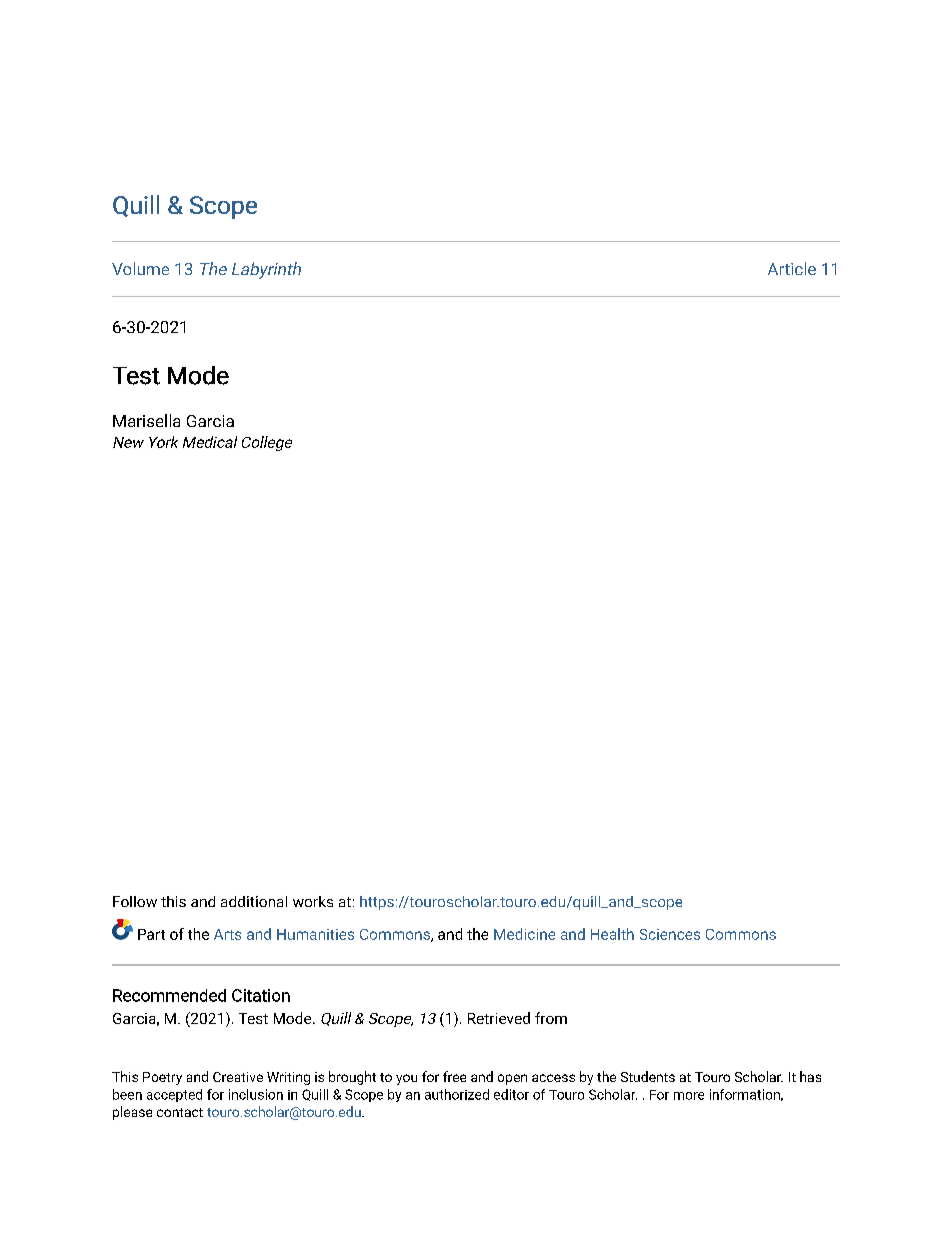 This screenshot has height=1233, width=952. Describe the element at coordinates (313, 901) in the screenshot. I see `works` at that location.
